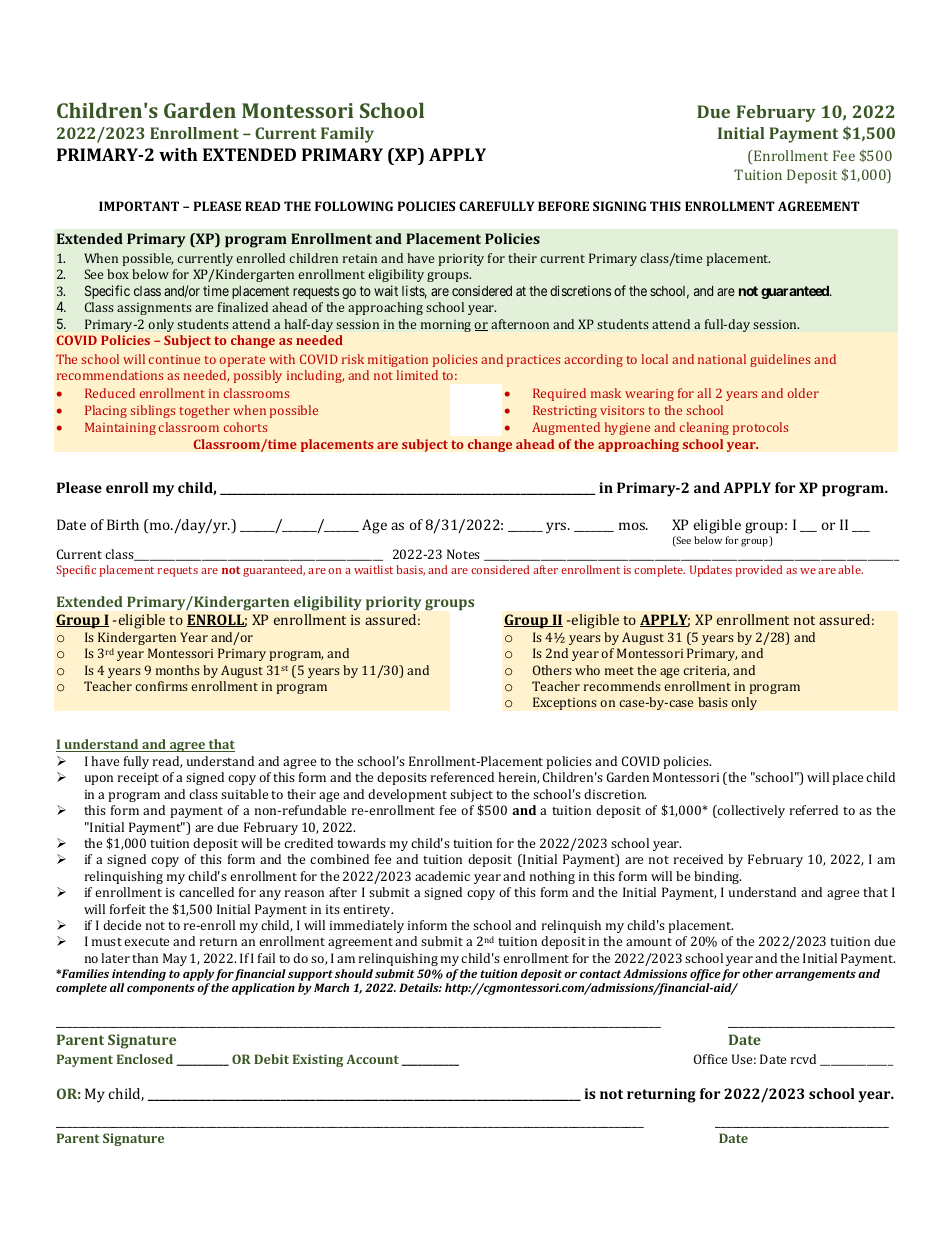 The image size is (952, 1233). Describe the element at coordinates (462, 777) in the image. I see `referenced` at that location.
